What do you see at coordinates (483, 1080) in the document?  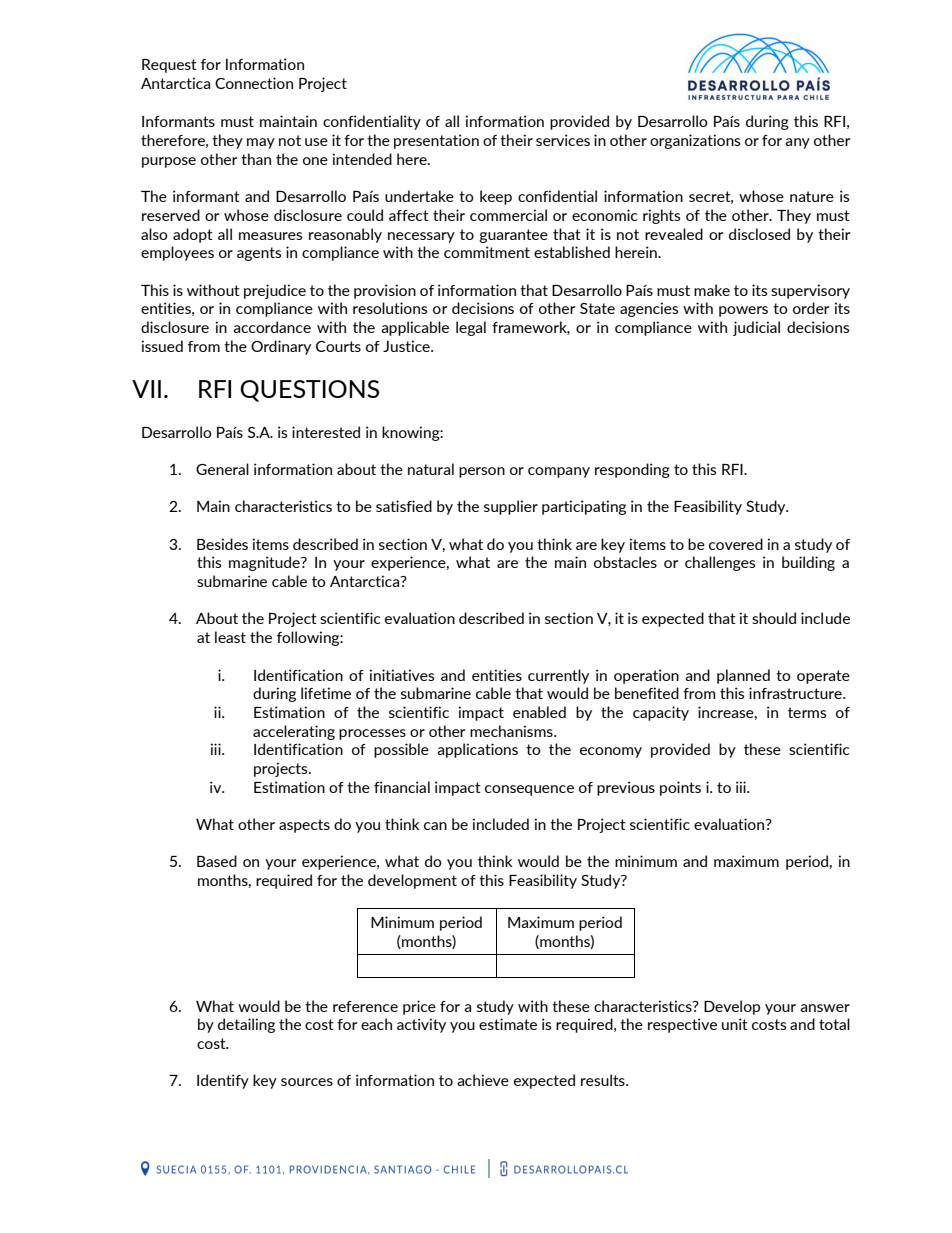 I see `achieve` at bounding box center [483, 1080].
